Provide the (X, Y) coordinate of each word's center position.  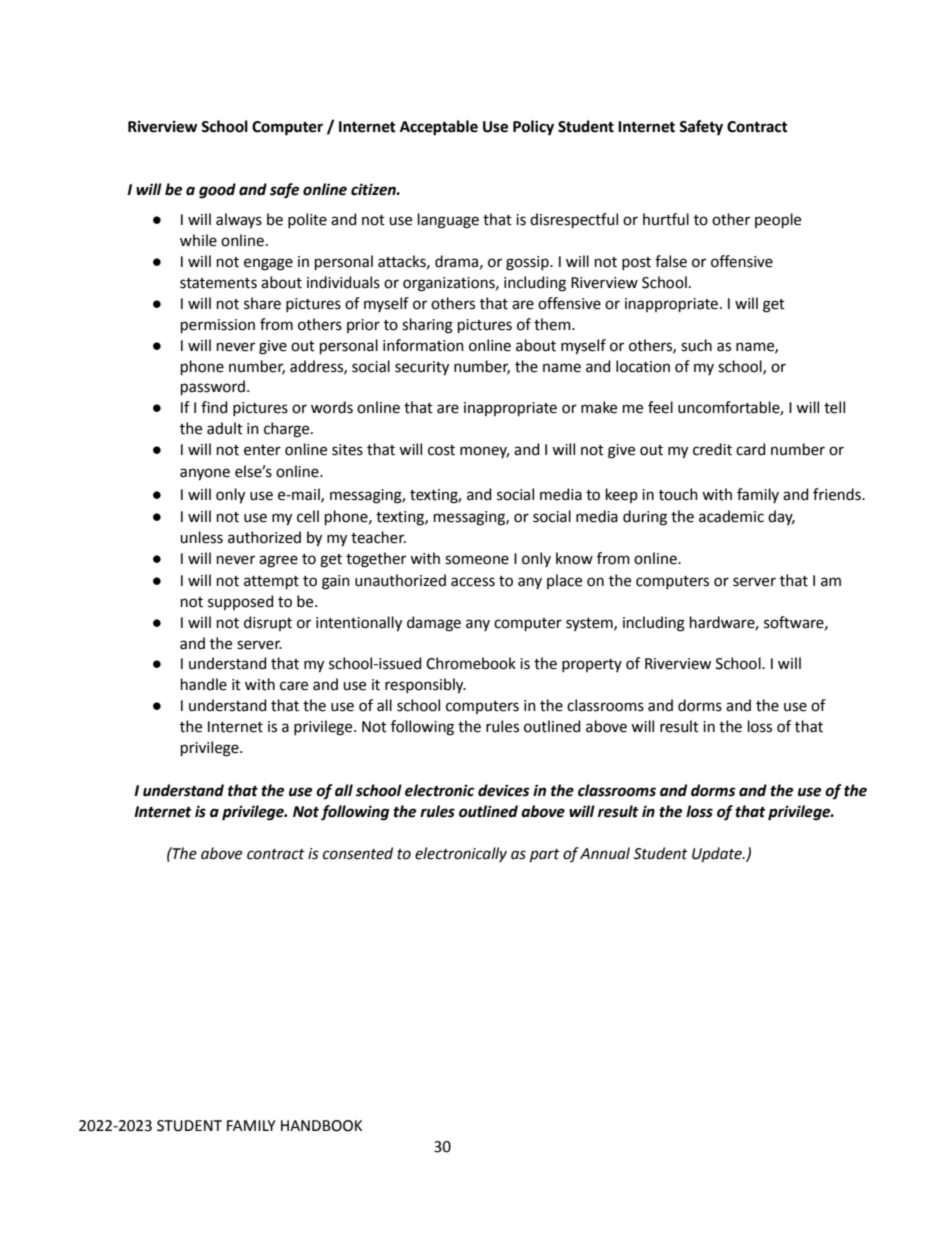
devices (504, 790)
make (599, 407)
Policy (533, 128)
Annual (605, 853)
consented (358, 853)
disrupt (268, 623)
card (750, 449)
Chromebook (471, 663)
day (781, 517)
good (217, 191)
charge (288, 430)
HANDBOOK (321, 1126)
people (778, 220)
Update (718, 854)
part (545, 855)
